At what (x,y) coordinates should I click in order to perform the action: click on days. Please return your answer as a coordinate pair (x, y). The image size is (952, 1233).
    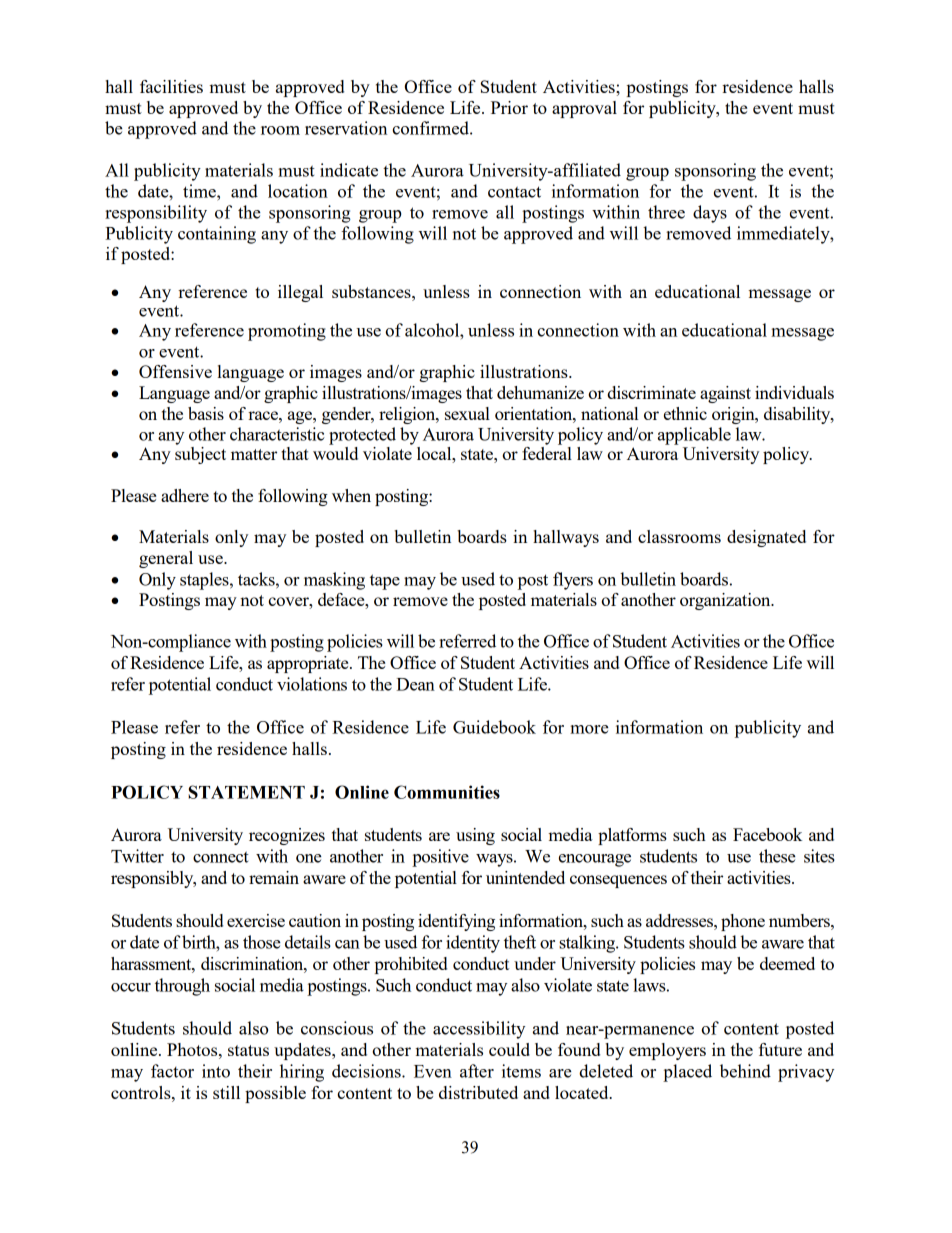
    Looking at the image, I should click on (710, 214).
